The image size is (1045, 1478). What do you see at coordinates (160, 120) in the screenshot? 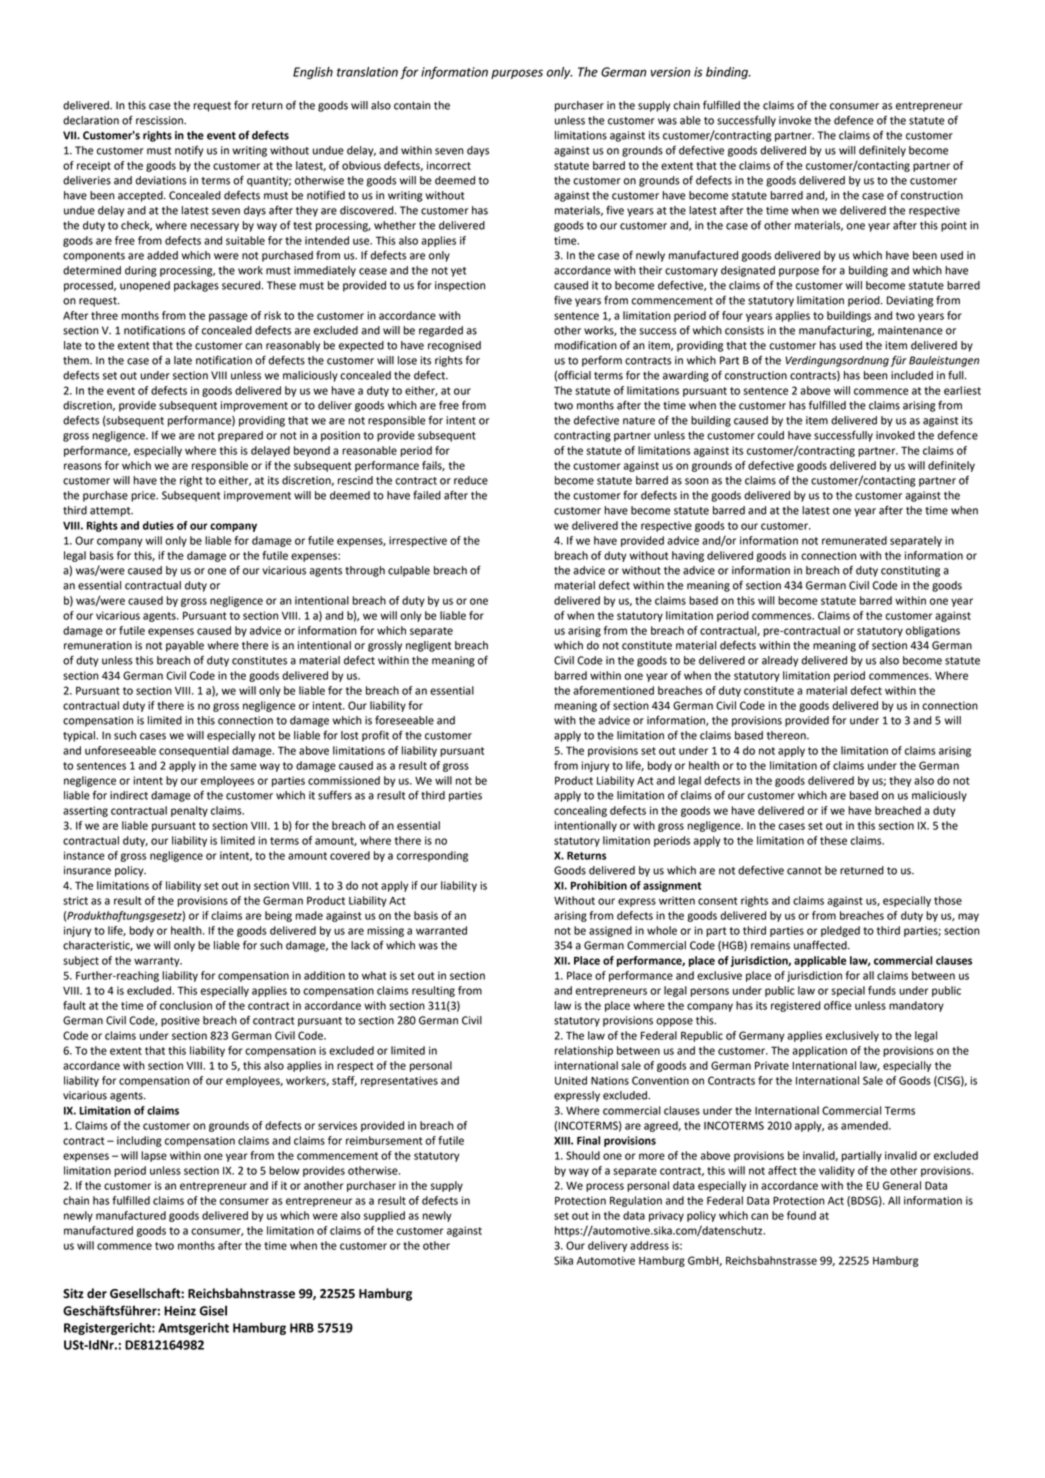
I see `rescission` at bounding box center [160, 120].
